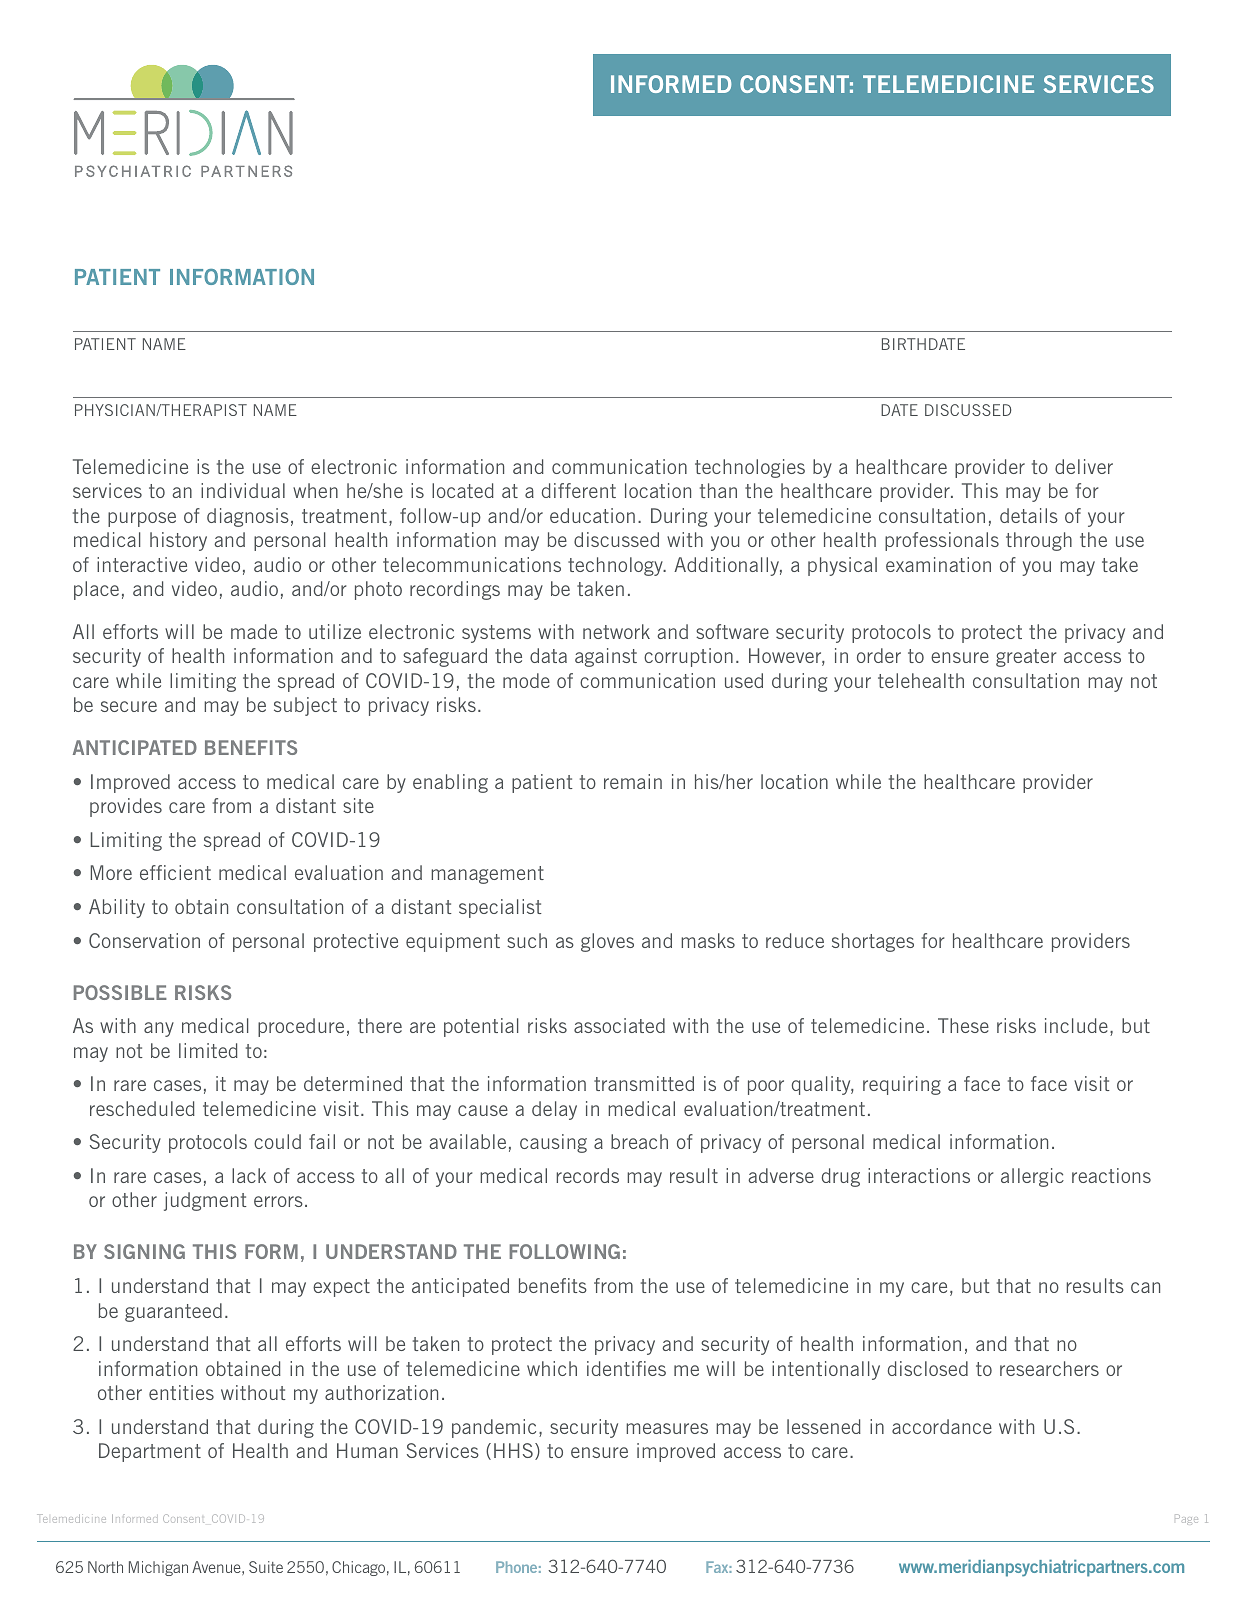  I want to click on education, so click(592, 515).
